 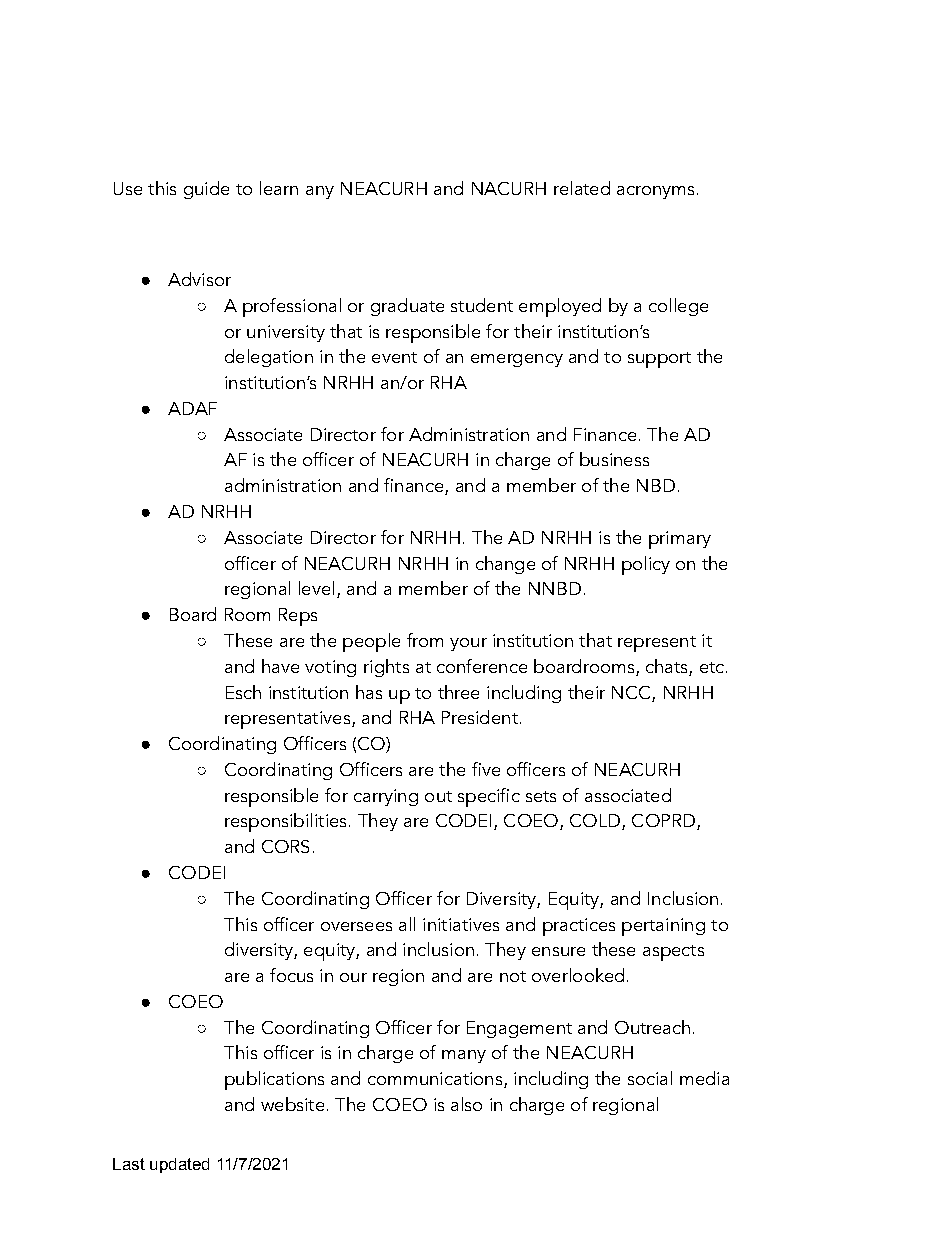 I want to click on also, so click(x=466, y=1104).
